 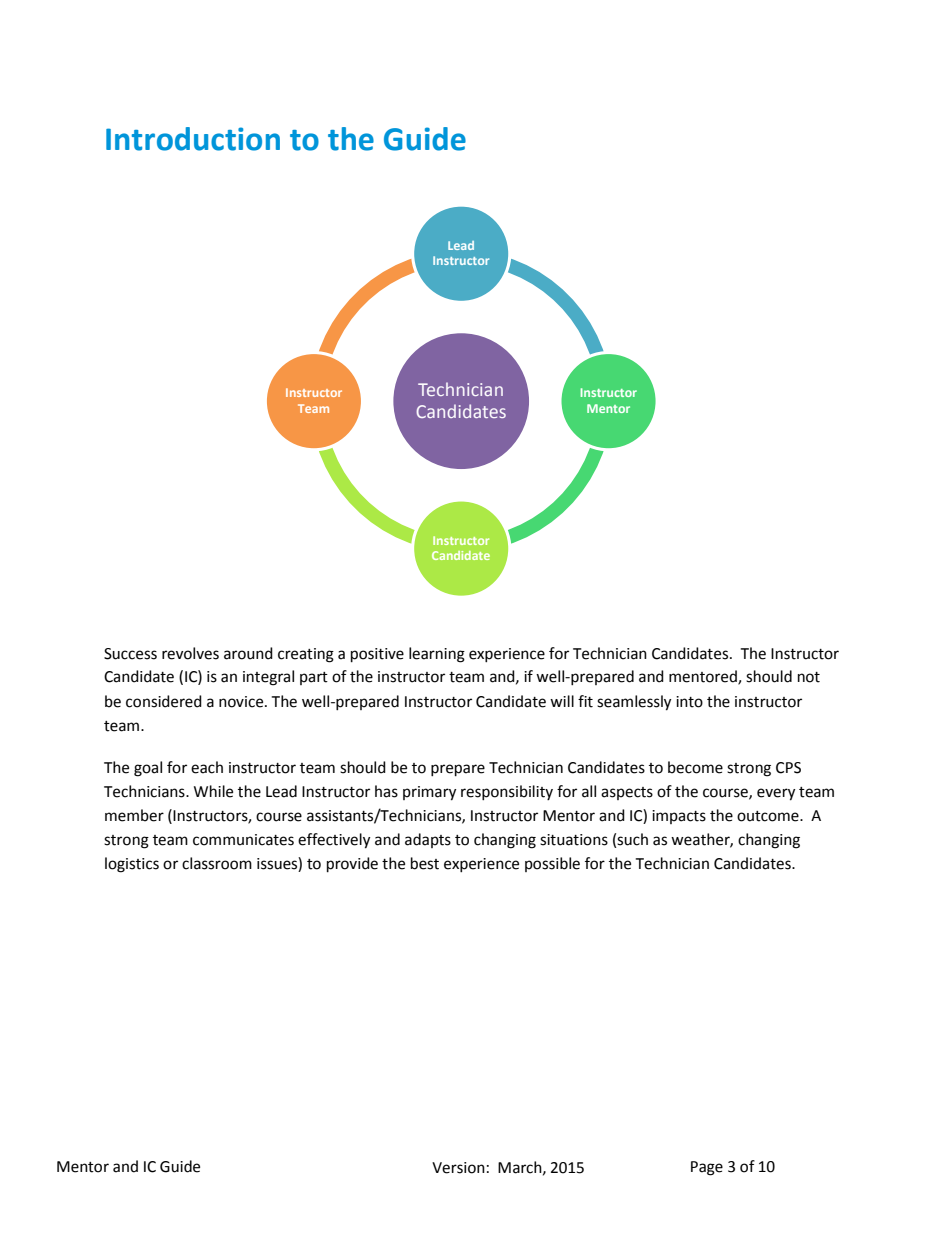 What do you see at coordinates (809, 677) in the document?
I see `not` at bounding box center [809, 677].
